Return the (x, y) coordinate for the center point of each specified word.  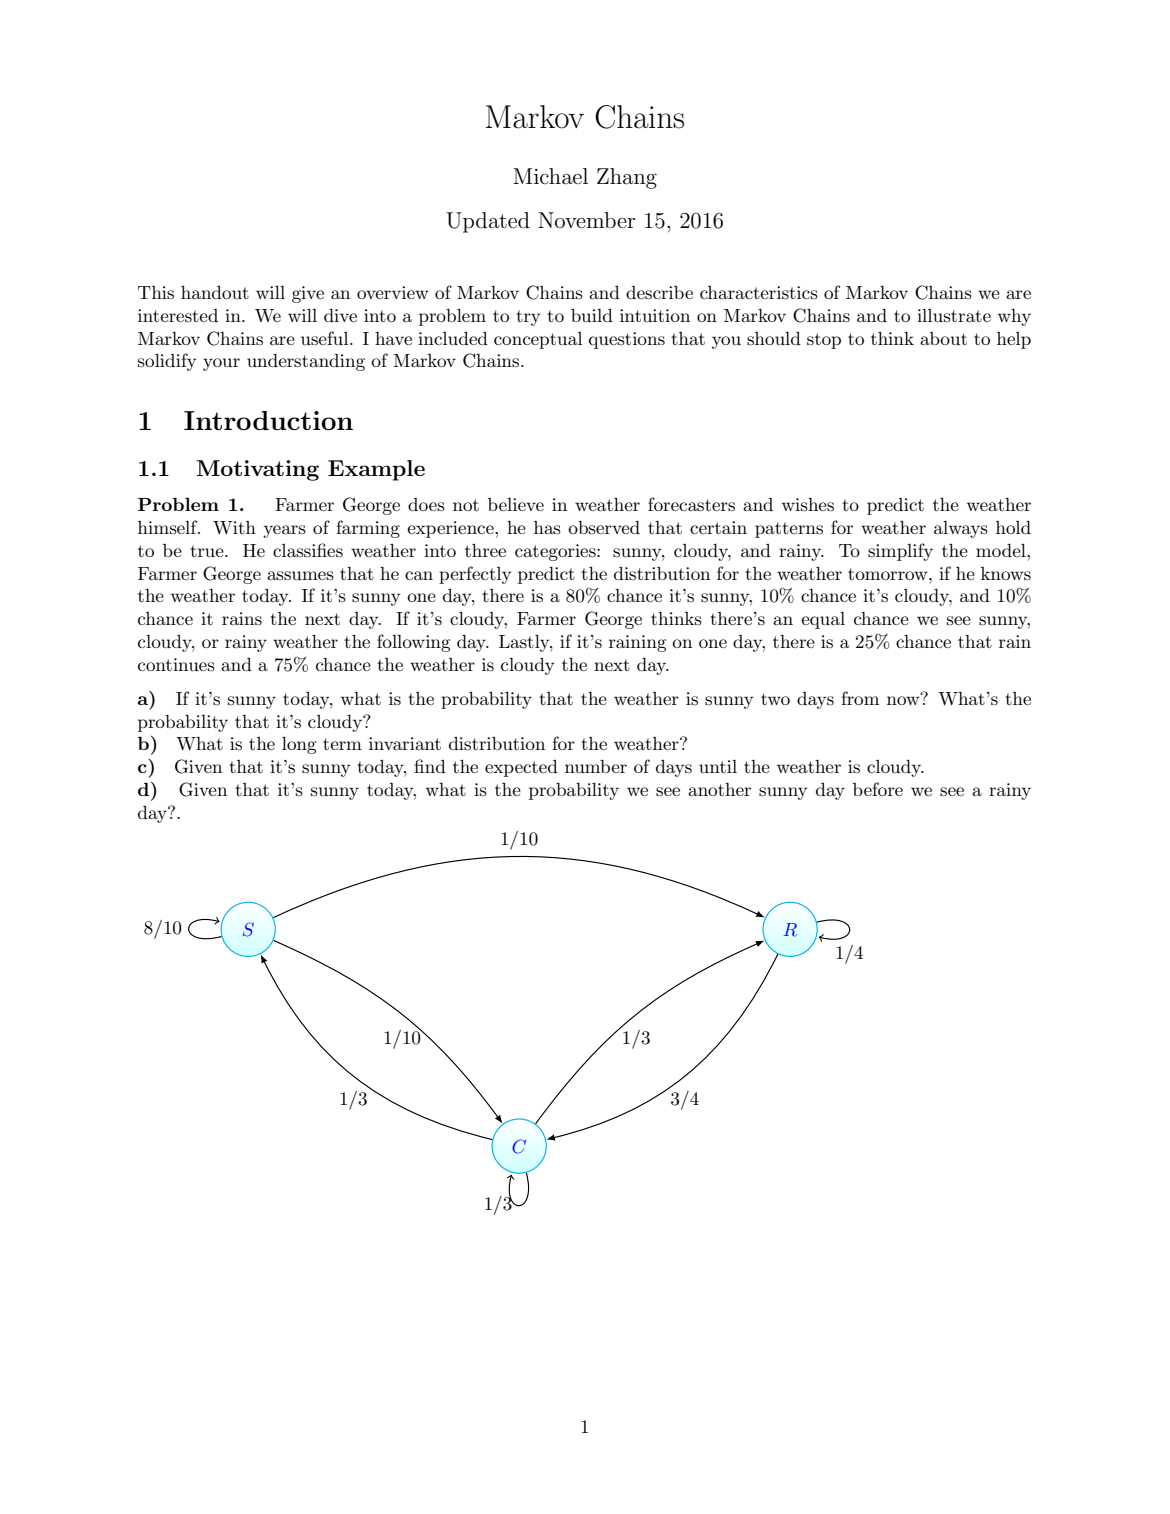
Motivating (258, 470)
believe (516, 504)
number (596, 766)
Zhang (627, 178)
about (943, 338)
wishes (808, 504)
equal (823, 620)
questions (627, 340)
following (414, 643)
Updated (488, 222)
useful (326, 338)
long (299, 745)
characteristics (759, 293)
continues (176, 664)
